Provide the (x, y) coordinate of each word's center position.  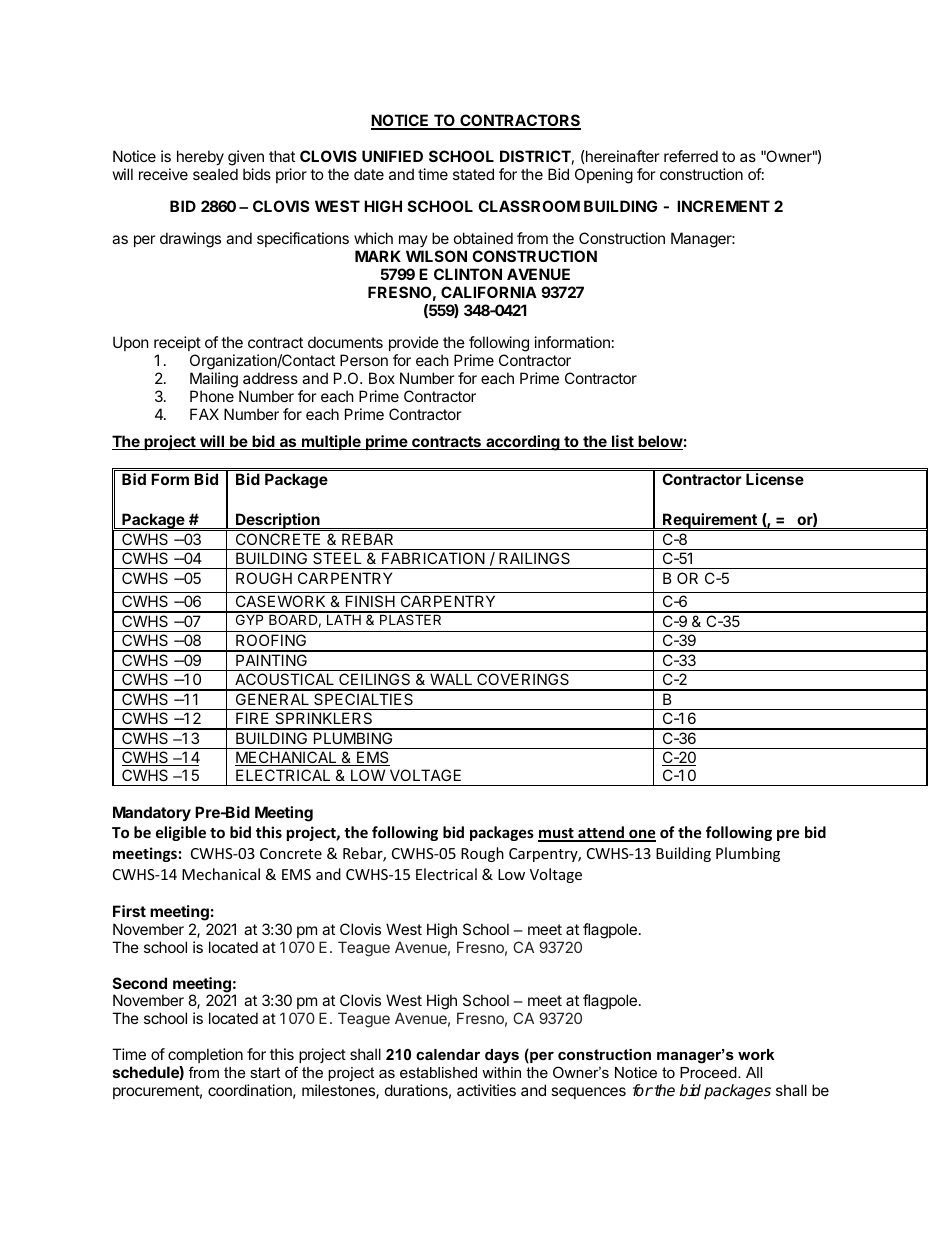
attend (601, 833)
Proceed (709, 1072)
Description (278, 522)
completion (205, 1055)
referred (691, 156)
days (502, 1056)
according (523, 443)
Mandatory (152, 813)
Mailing (214, 380)
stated (473, 174)
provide (414, 343)
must (557, 834)
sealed (215, 174)
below (659, 442)
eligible (181, 833)
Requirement (710, 522)
